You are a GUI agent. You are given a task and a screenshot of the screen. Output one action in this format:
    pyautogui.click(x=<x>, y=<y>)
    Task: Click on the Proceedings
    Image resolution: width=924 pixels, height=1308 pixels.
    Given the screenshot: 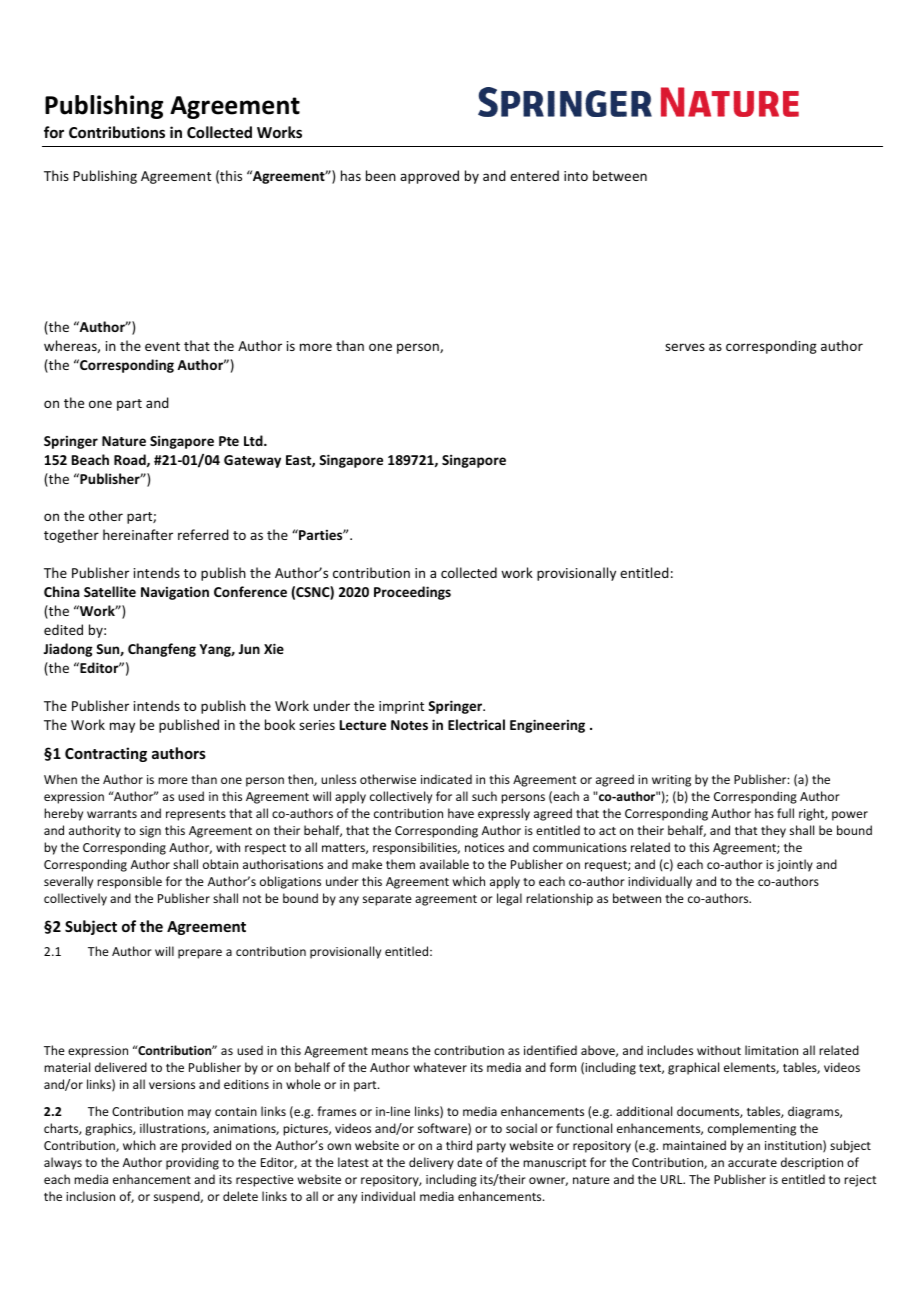 What is the action you would take?
    pyautogui.click(x=412, y=593)
